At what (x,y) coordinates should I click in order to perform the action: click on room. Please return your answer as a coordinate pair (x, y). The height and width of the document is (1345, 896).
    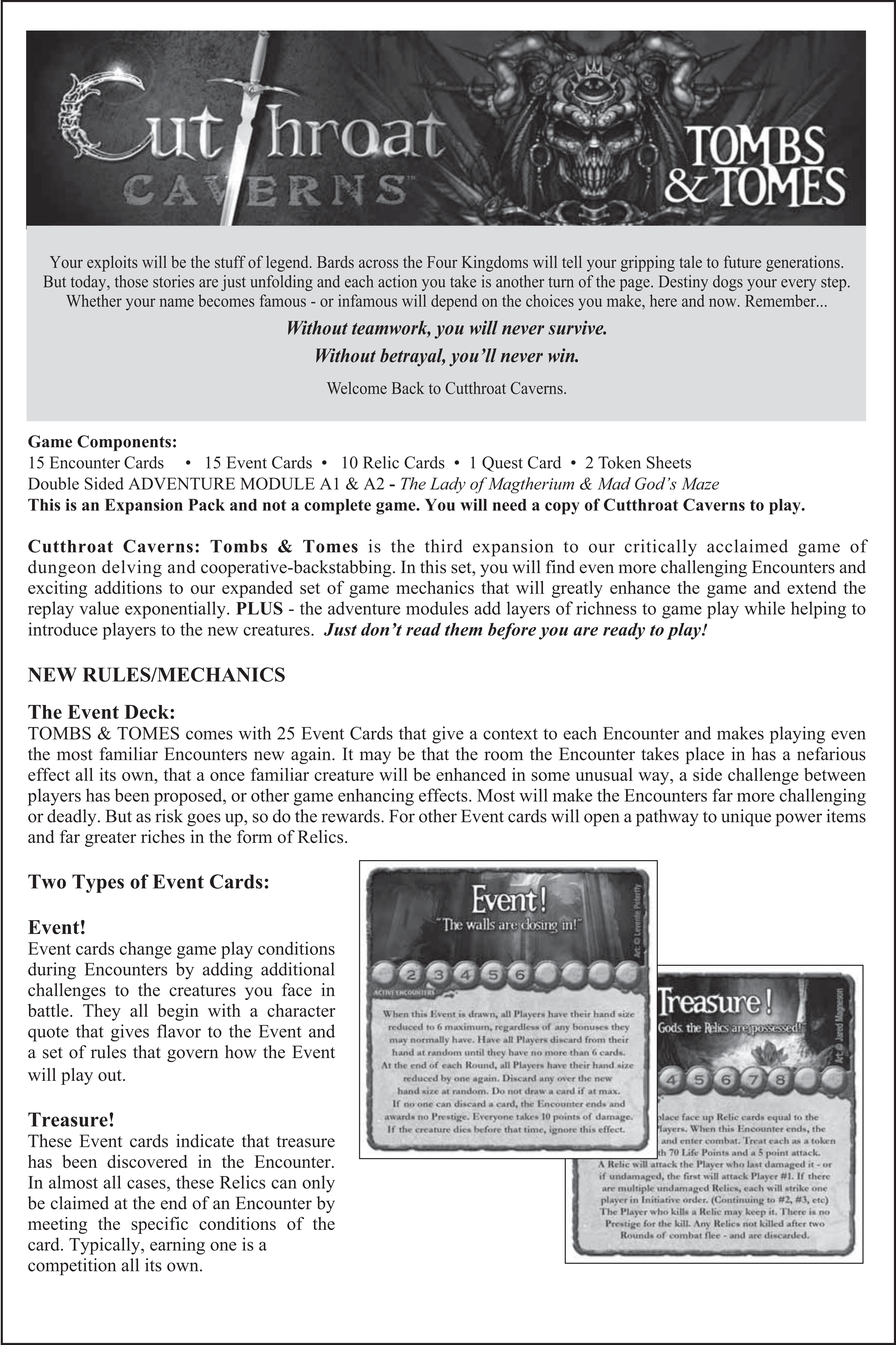
    Looking at the image, I should click on (503, 756).
